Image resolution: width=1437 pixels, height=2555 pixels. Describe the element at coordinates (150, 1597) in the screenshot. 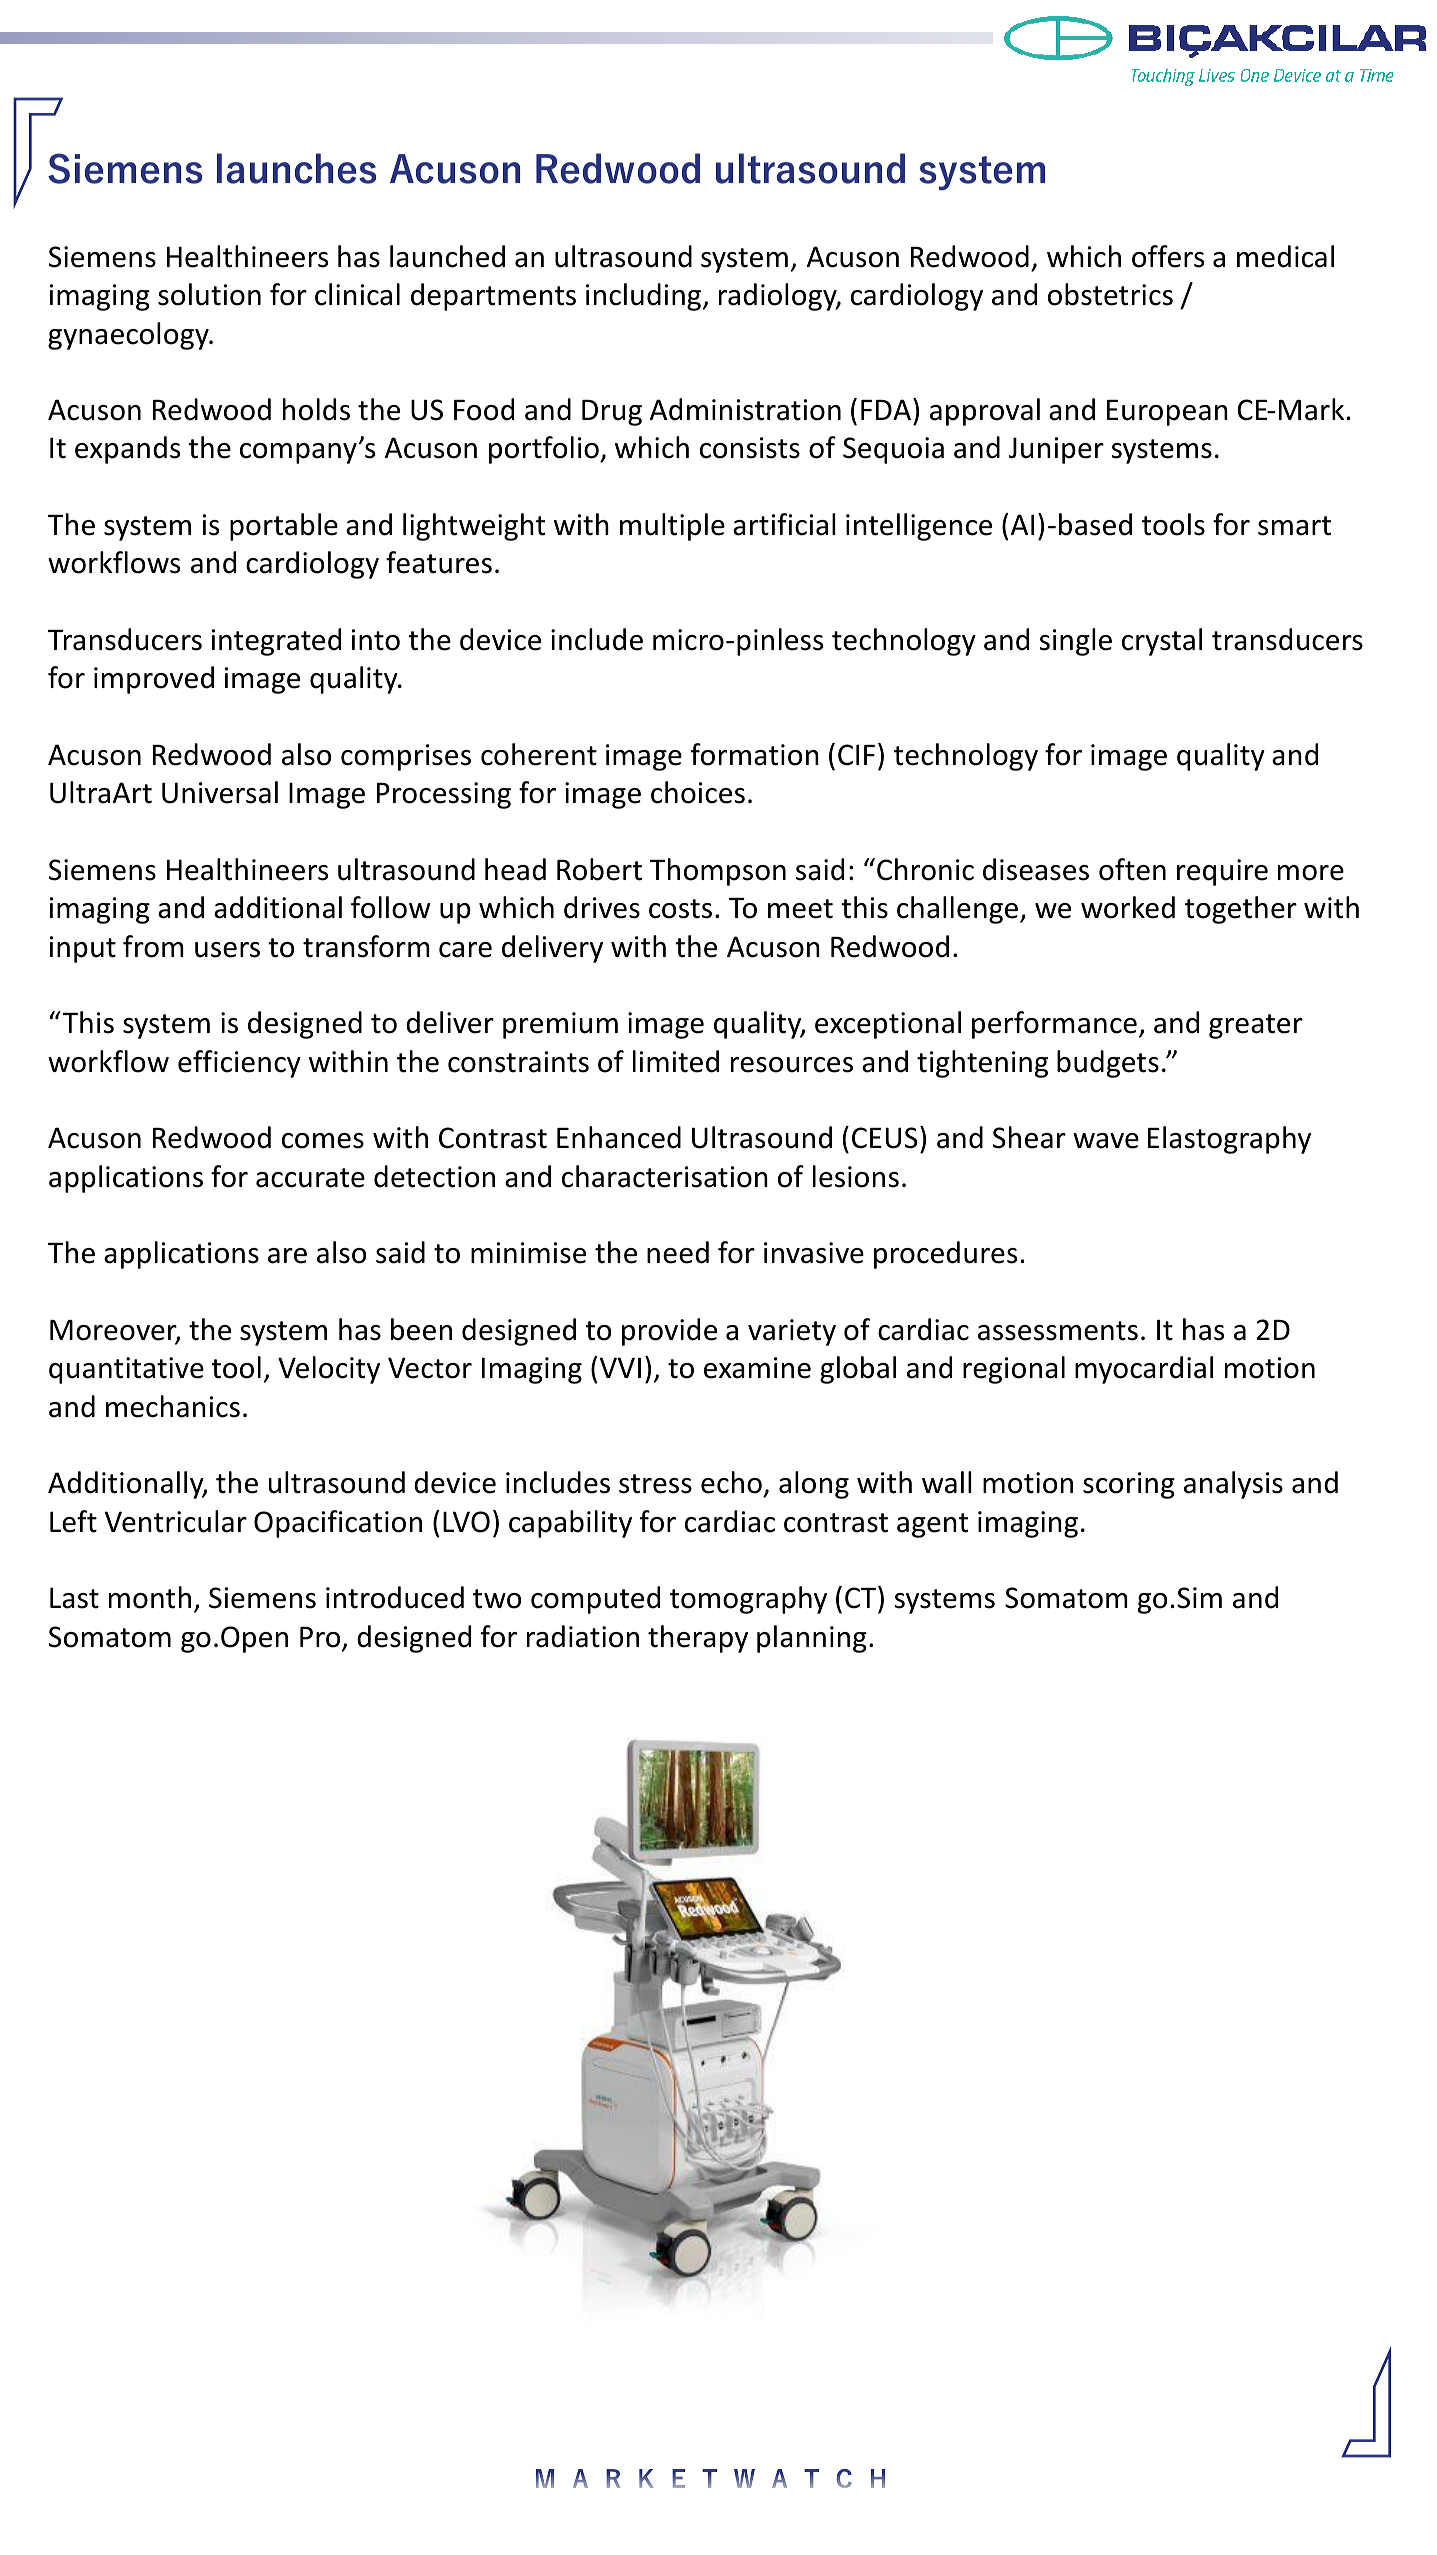

I see `month` at that location.
